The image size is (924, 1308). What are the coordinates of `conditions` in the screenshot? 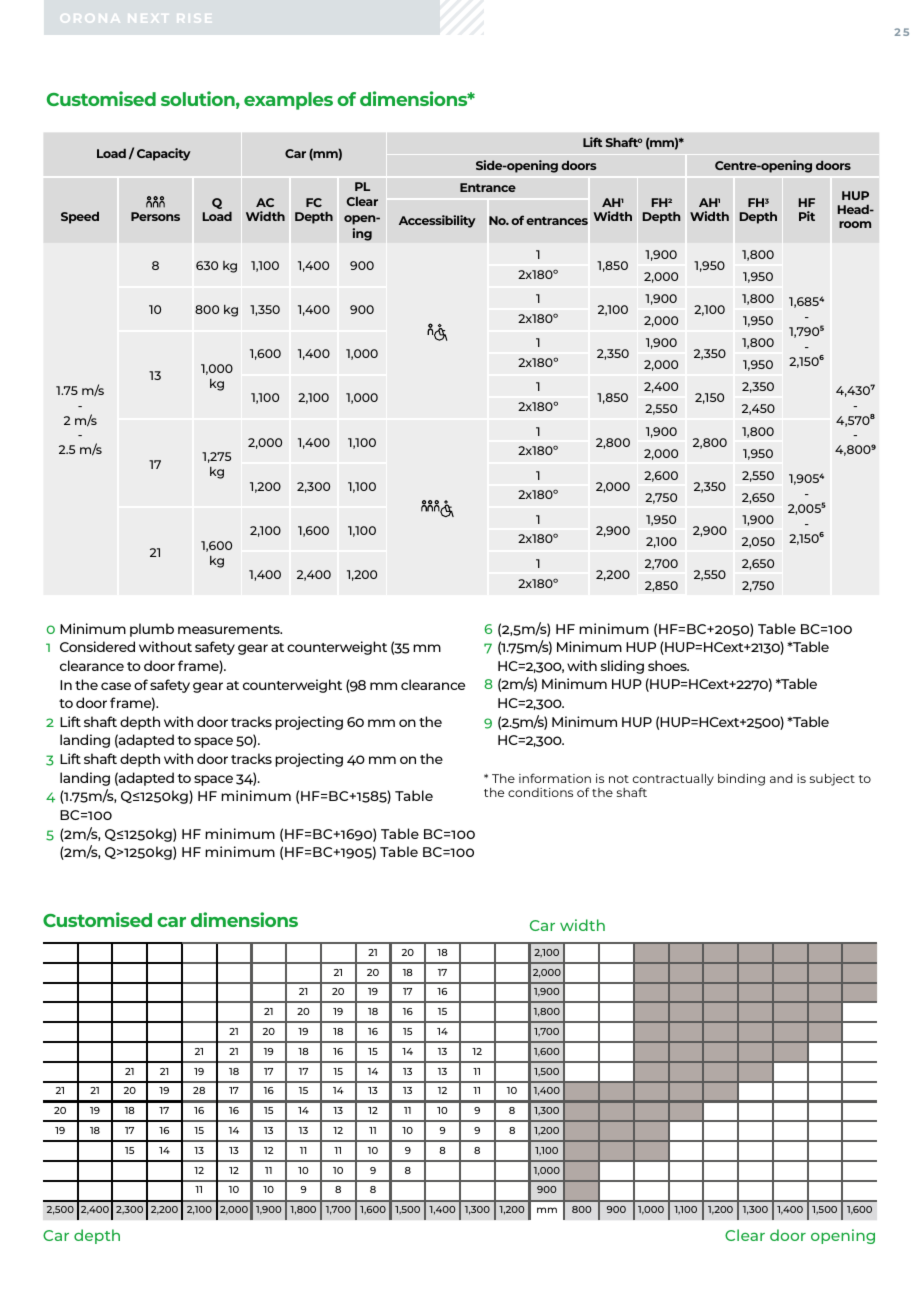 It's located at (540, 792).
